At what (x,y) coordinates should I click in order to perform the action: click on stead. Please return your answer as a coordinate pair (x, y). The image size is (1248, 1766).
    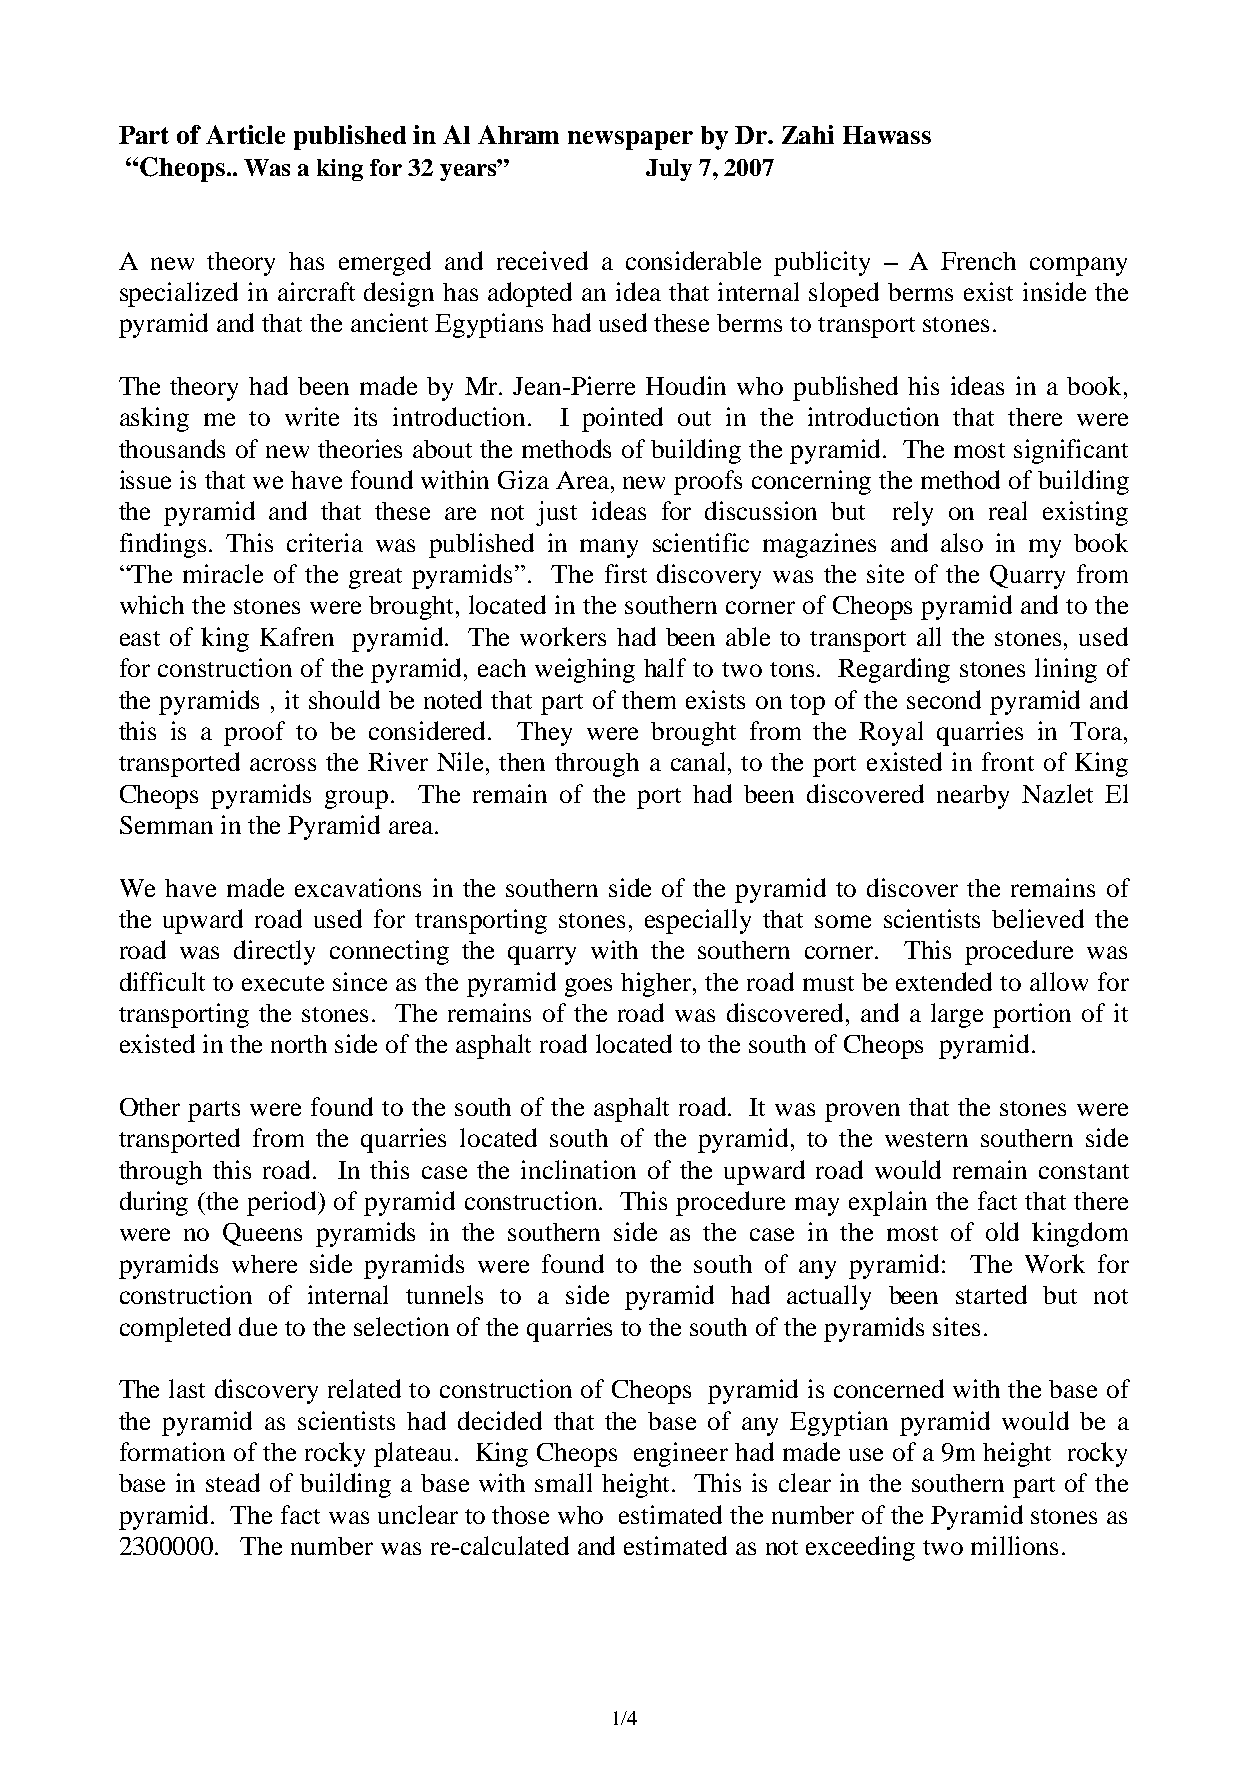
    Looking at the image, I should click on (233, 1482).
